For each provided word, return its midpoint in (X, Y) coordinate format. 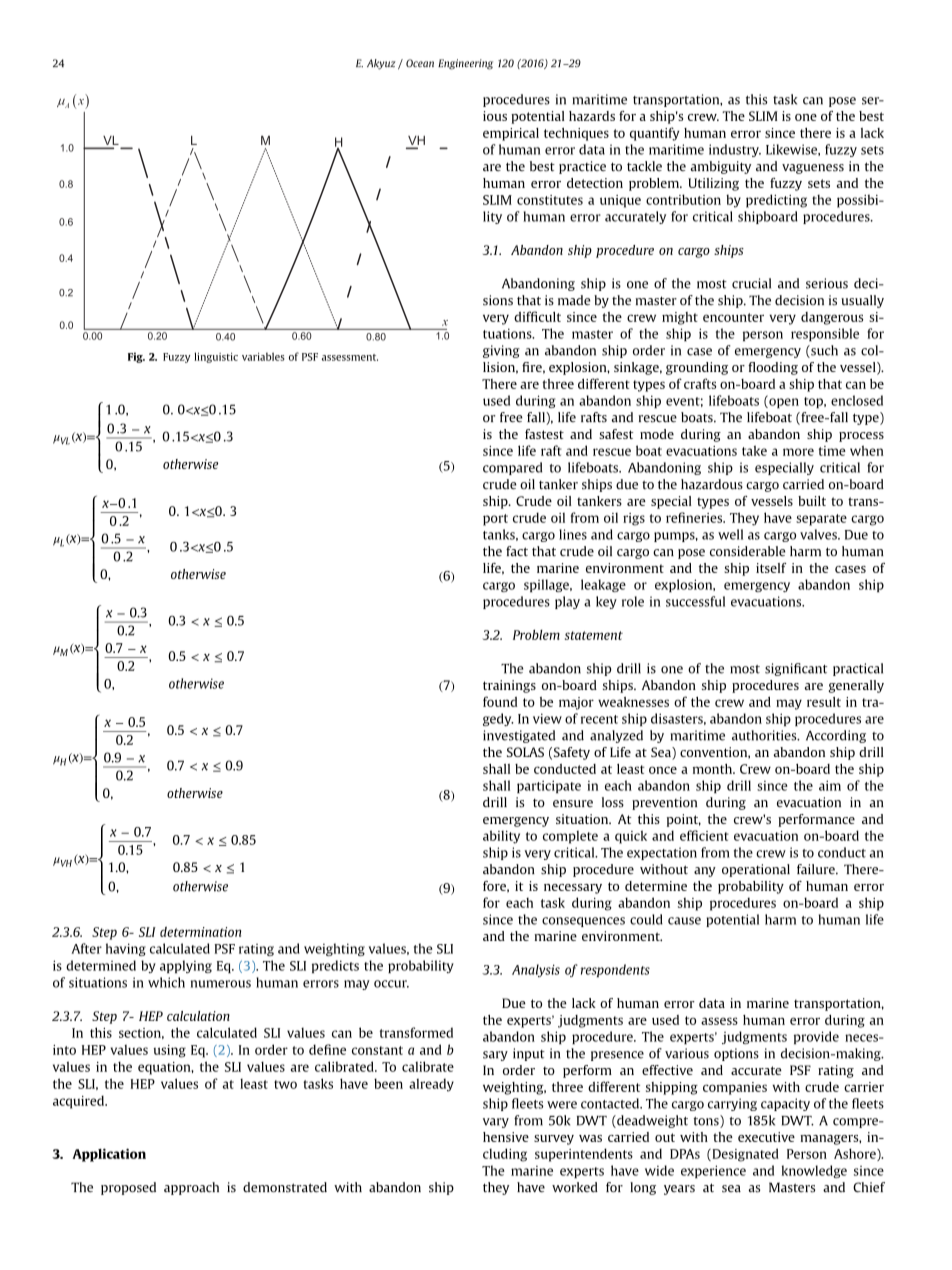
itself (771, 568)
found (500, 701)
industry (735, 150)
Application (109, 1155)
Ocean (420, 63)
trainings (509, 686)
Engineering (465, 64)
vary (496, 1123)
